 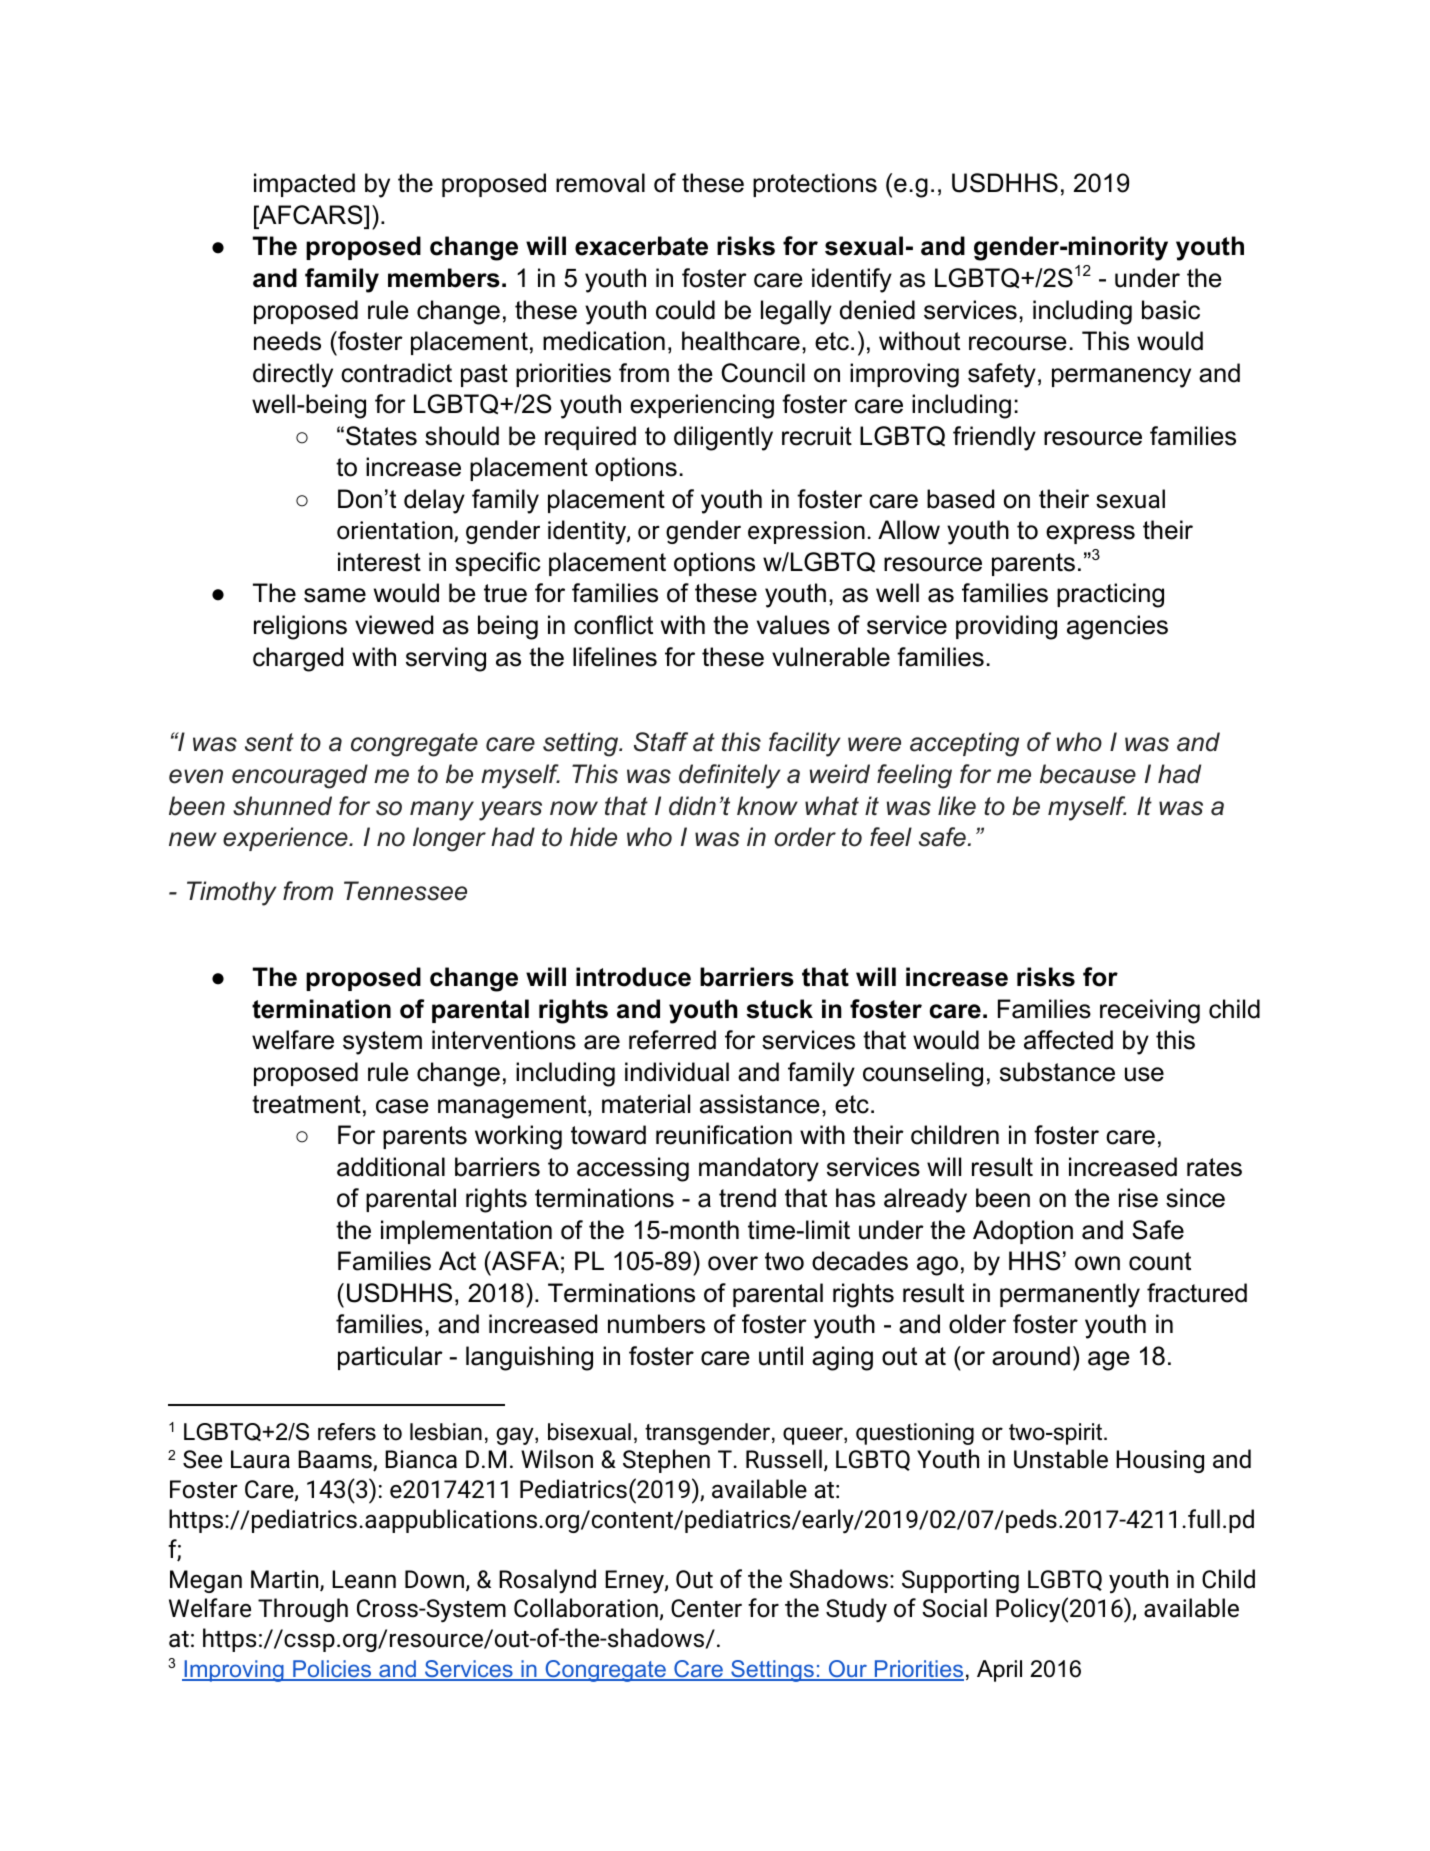 I want to click on Center, so click(x=706, y=1608).
